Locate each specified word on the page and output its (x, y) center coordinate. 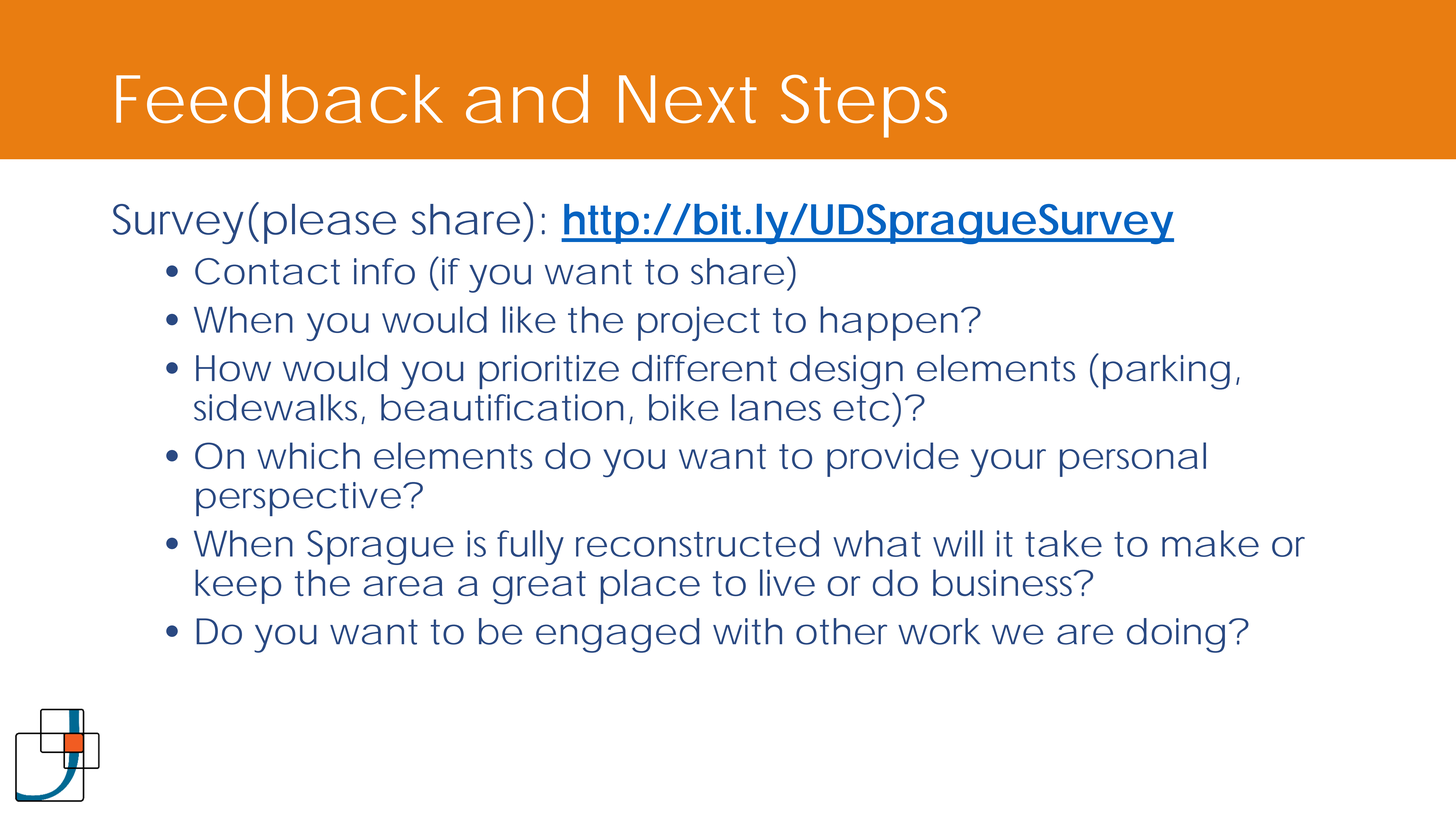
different (704, 368)
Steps (864, 106)
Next (688, 99)
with (747, 631)
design (846, 372)
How (233, 368)
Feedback (279, 99)
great (539, 588)
